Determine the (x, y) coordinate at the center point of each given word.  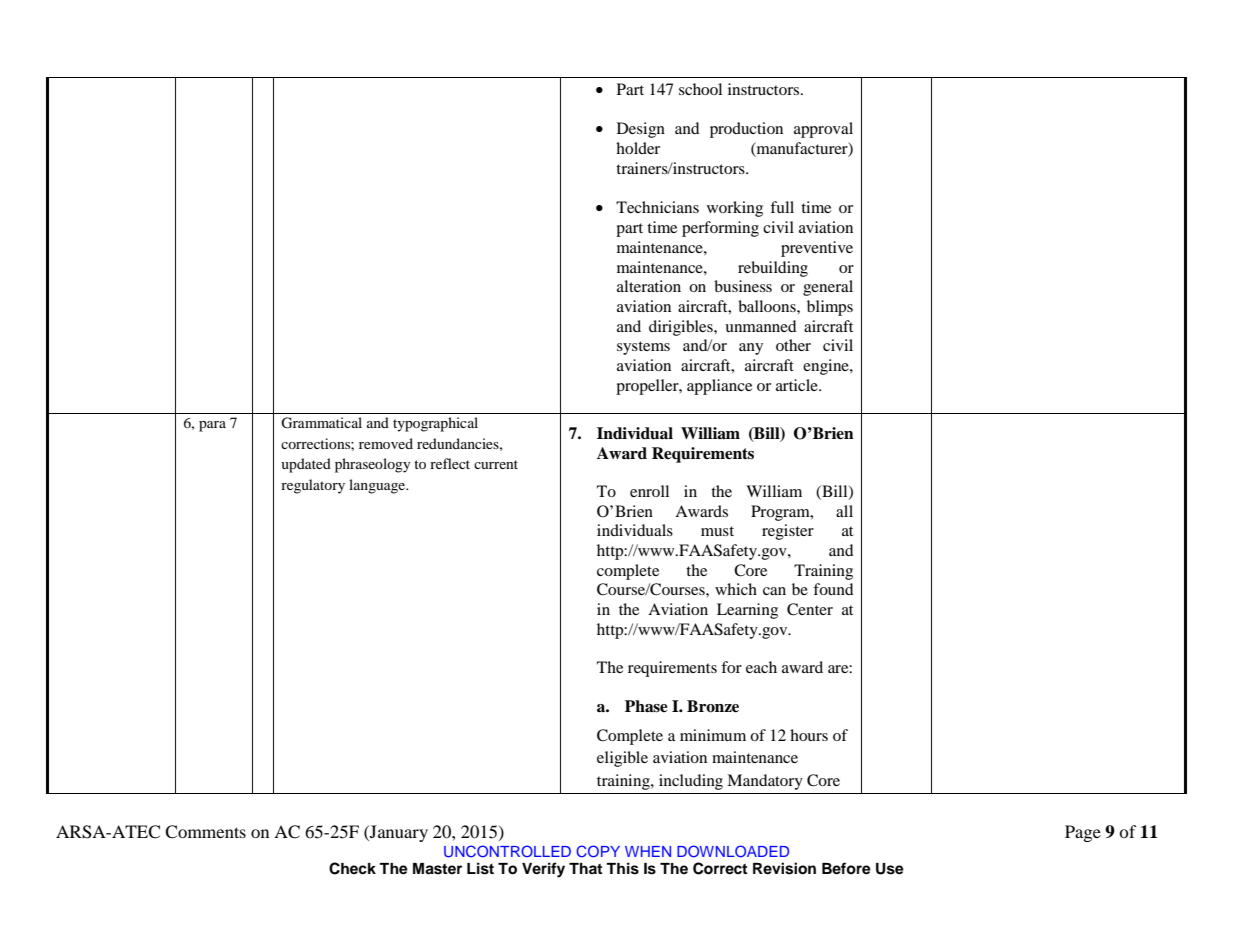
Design (641, 130)
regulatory (313, 486)
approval (823, 130)
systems (643, 348)
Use (890, 869)
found (833, 589)
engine (827, 367)
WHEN (648, 851)
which (736, 589)
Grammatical (321, 423)
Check (352, 868)
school (700, 89)
